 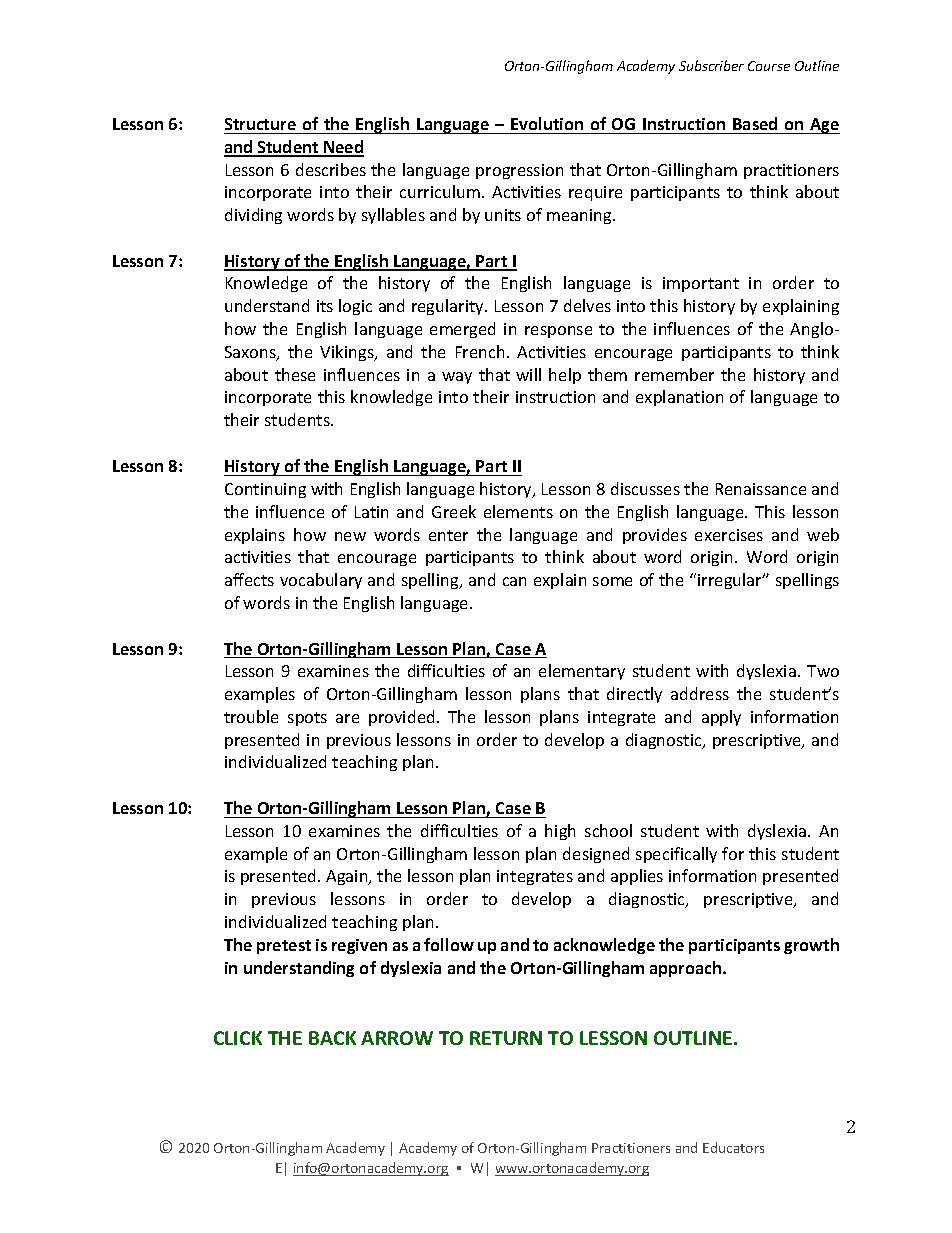 I want to click on high, so click(x=560, y=832).
